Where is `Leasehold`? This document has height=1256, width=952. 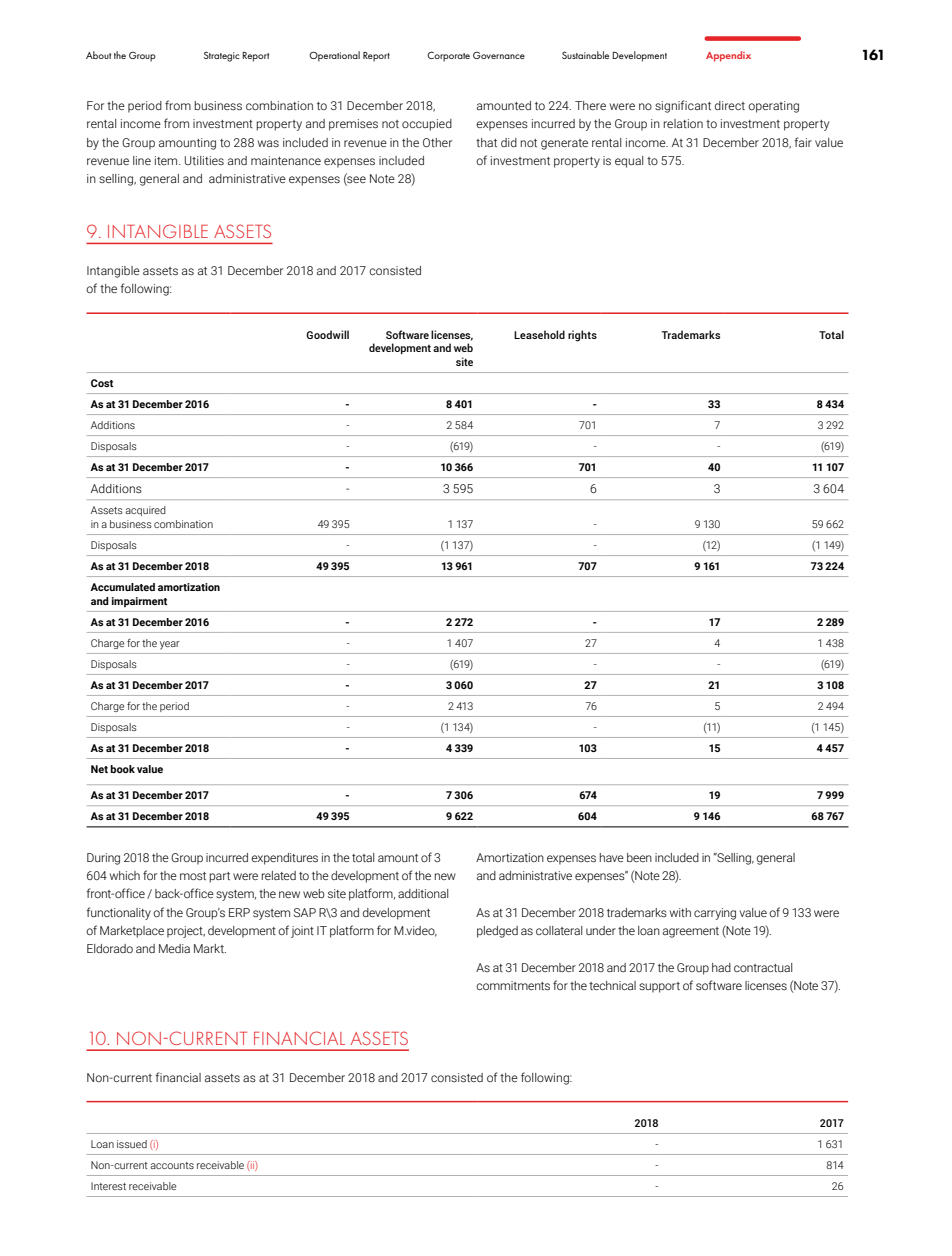 Leasehold is located at coordinates (539, 334).
